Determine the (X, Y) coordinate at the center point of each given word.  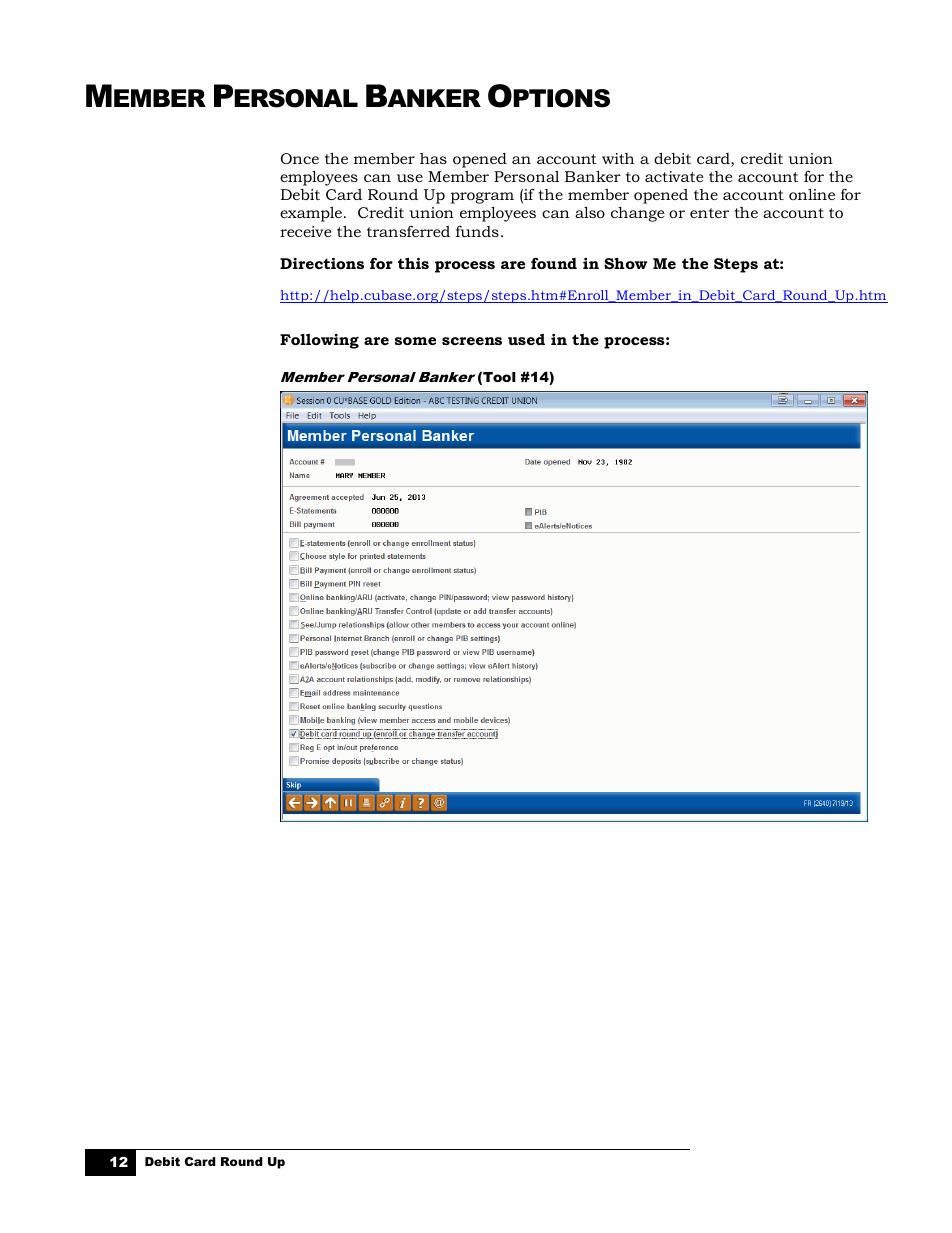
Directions (322, 263)
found (554, 263)
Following (319, 341)
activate (674, 176)
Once (300, 158)
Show (625, 263)
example (312, 214)
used (526, 339)
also (590, 212)
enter (709, 213)
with (618, 158)
